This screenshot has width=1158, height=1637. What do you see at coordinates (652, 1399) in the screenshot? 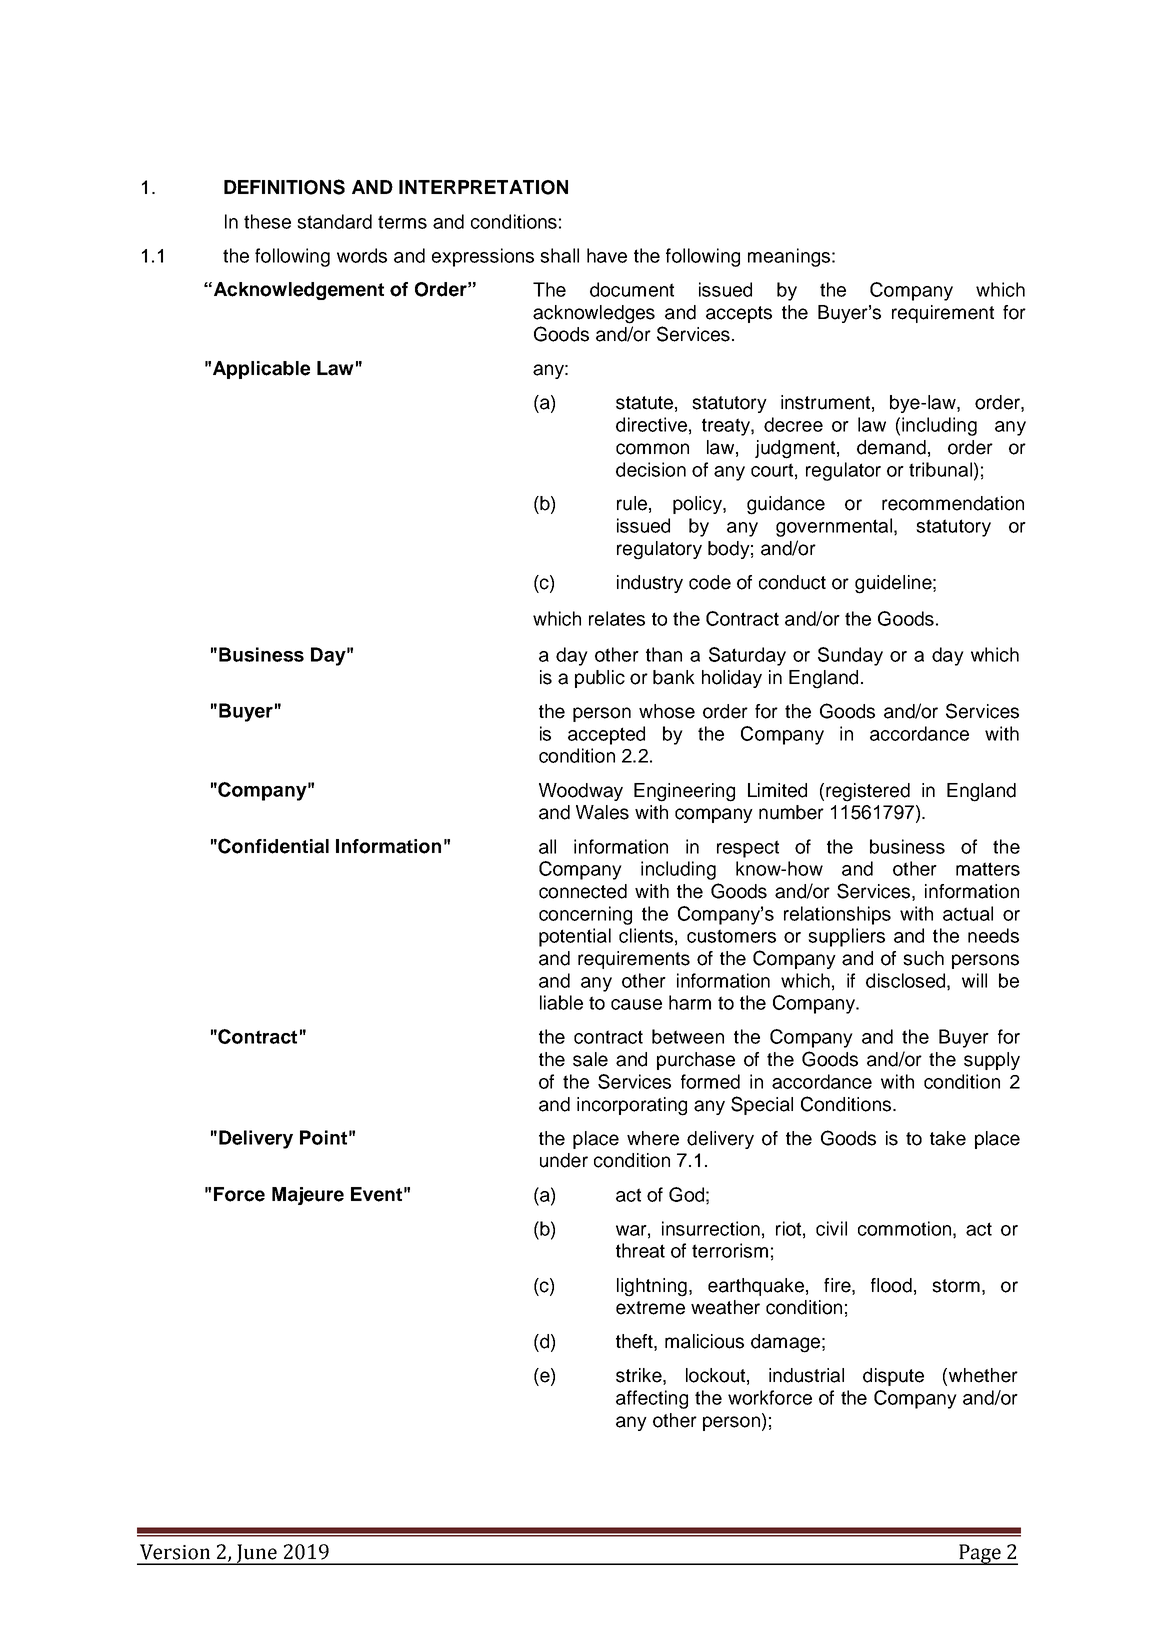
I see `affecting` at bounding box center [652, 1399].
